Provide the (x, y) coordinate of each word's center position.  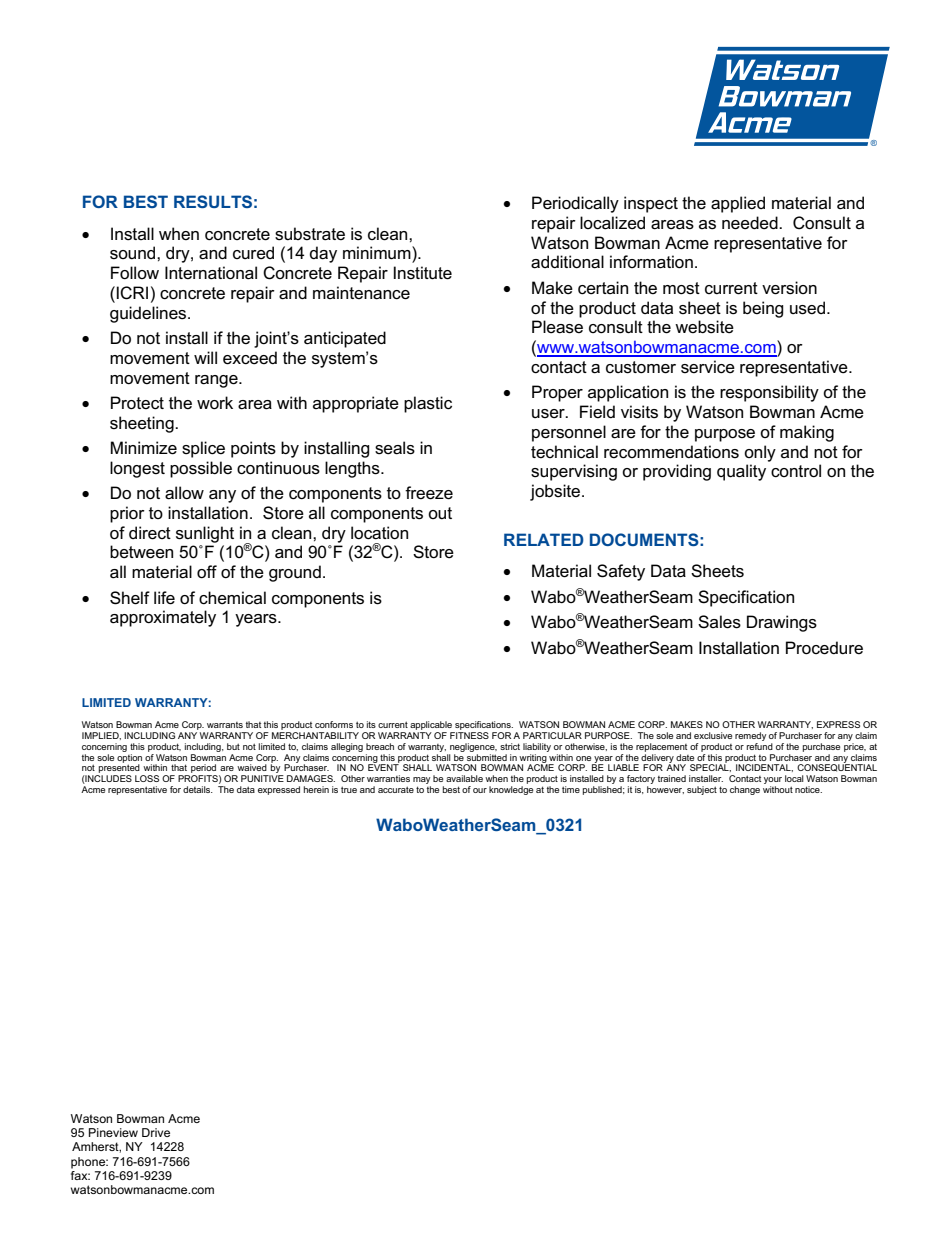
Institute (423, 273)
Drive (156, 1132)
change (745, 790)
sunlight (205, 534)
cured (253, 253)
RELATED (544, 539)
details (198, 789)
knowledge (511, 790)
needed (751, 223)
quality (741, 472)
